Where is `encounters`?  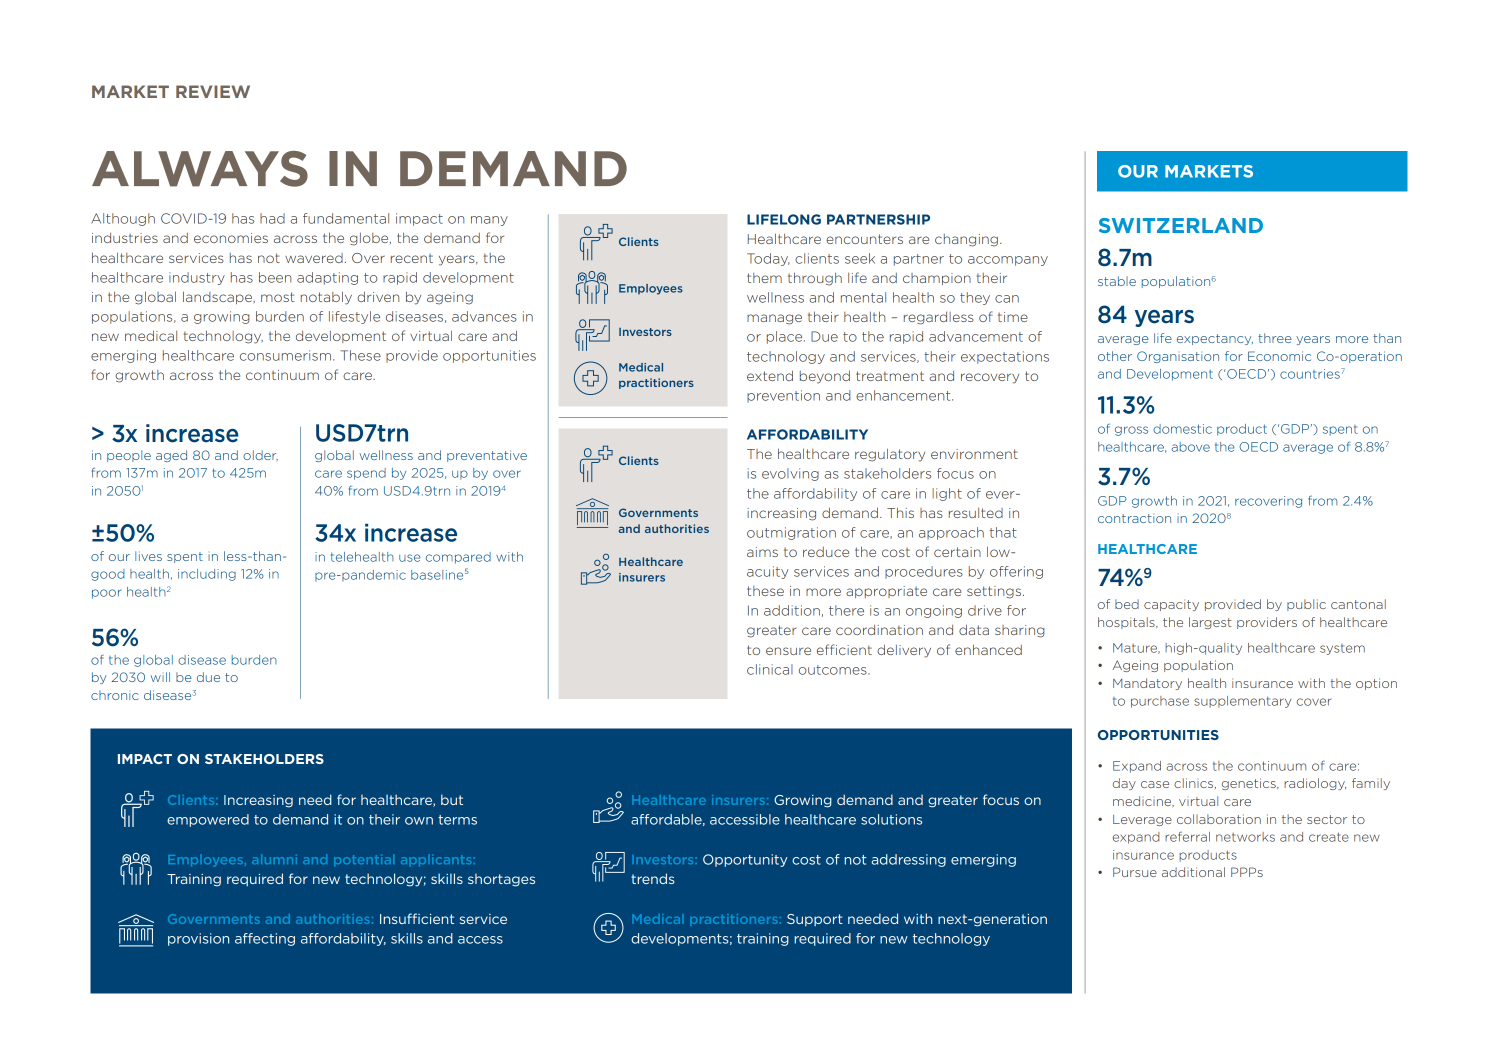
encounters is located at coordinates (864, 239).
